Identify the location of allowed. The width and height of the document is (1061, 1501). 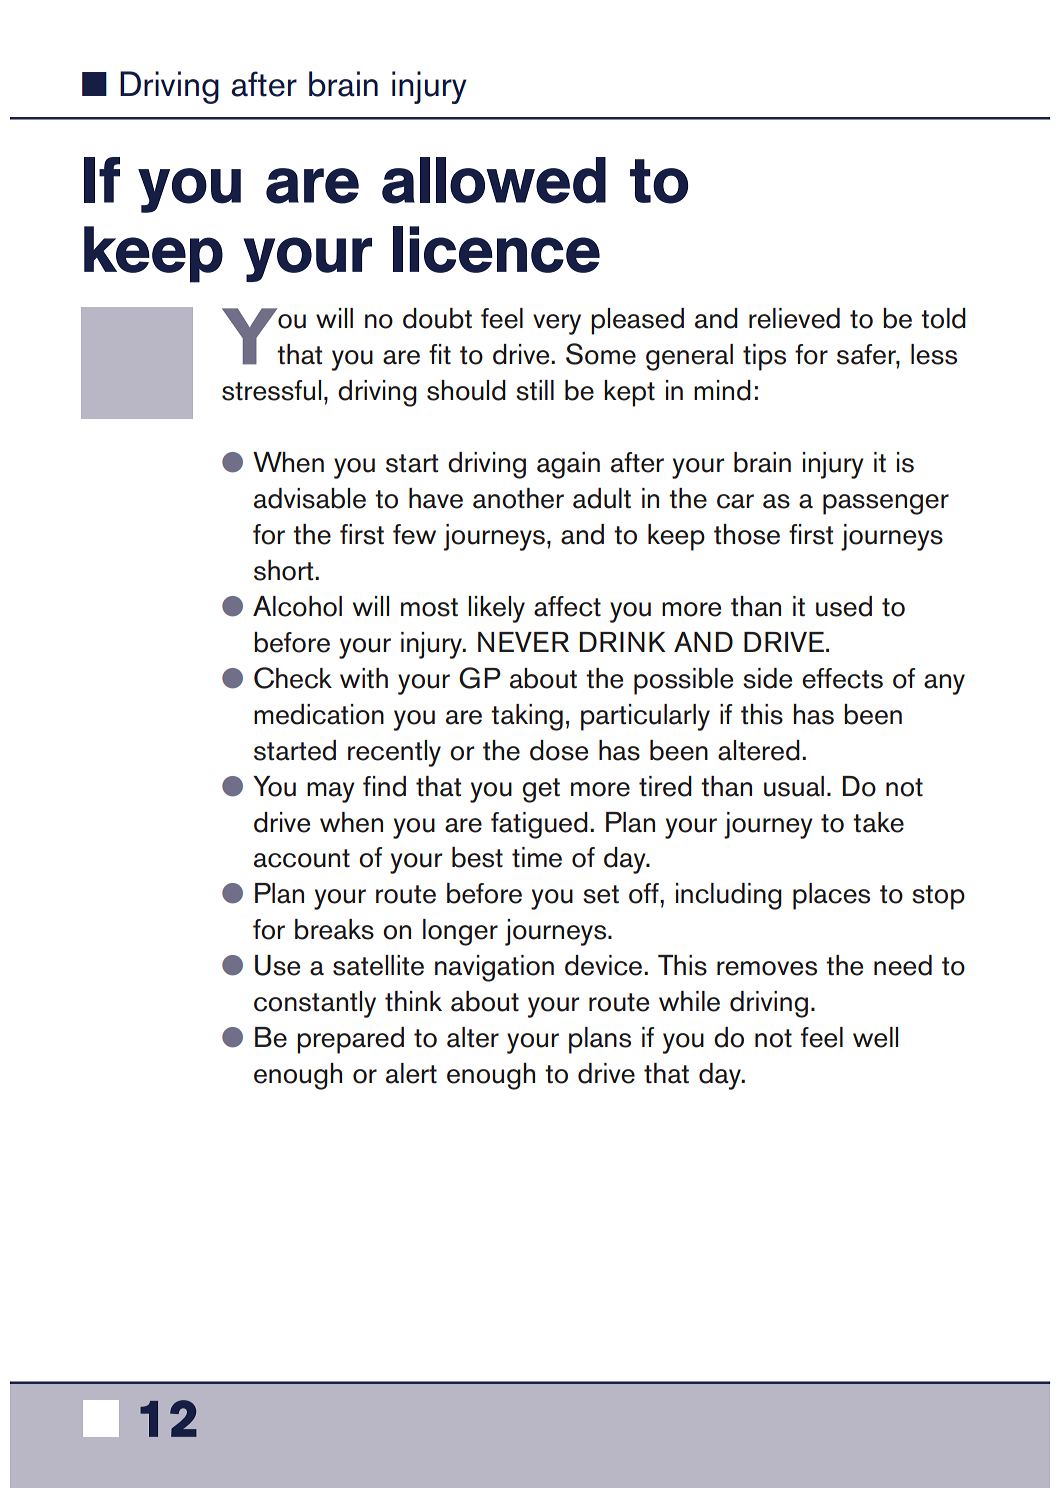
(494, 180).
